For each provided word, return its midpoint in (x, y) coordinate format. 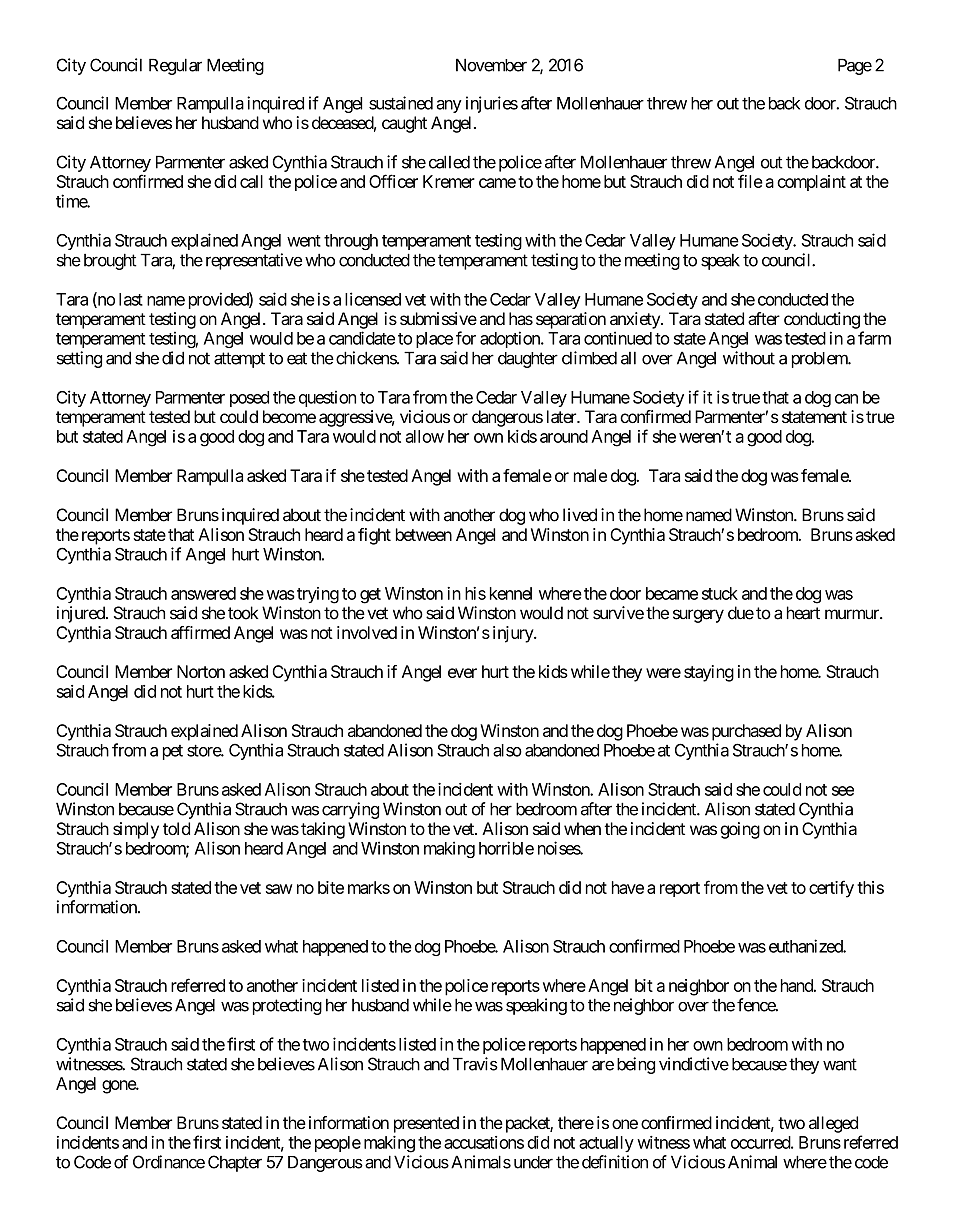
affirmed (200, 632)
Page (855, 66)
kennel (511, 593)
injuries (492, 104)
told (176, 828)
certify (831, 889)
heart (803, 613)
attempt (239, 360)
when (582, 828)
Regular (175, 66)
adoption (511, 339)
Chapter (235, 1163)
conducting (822, 320)
